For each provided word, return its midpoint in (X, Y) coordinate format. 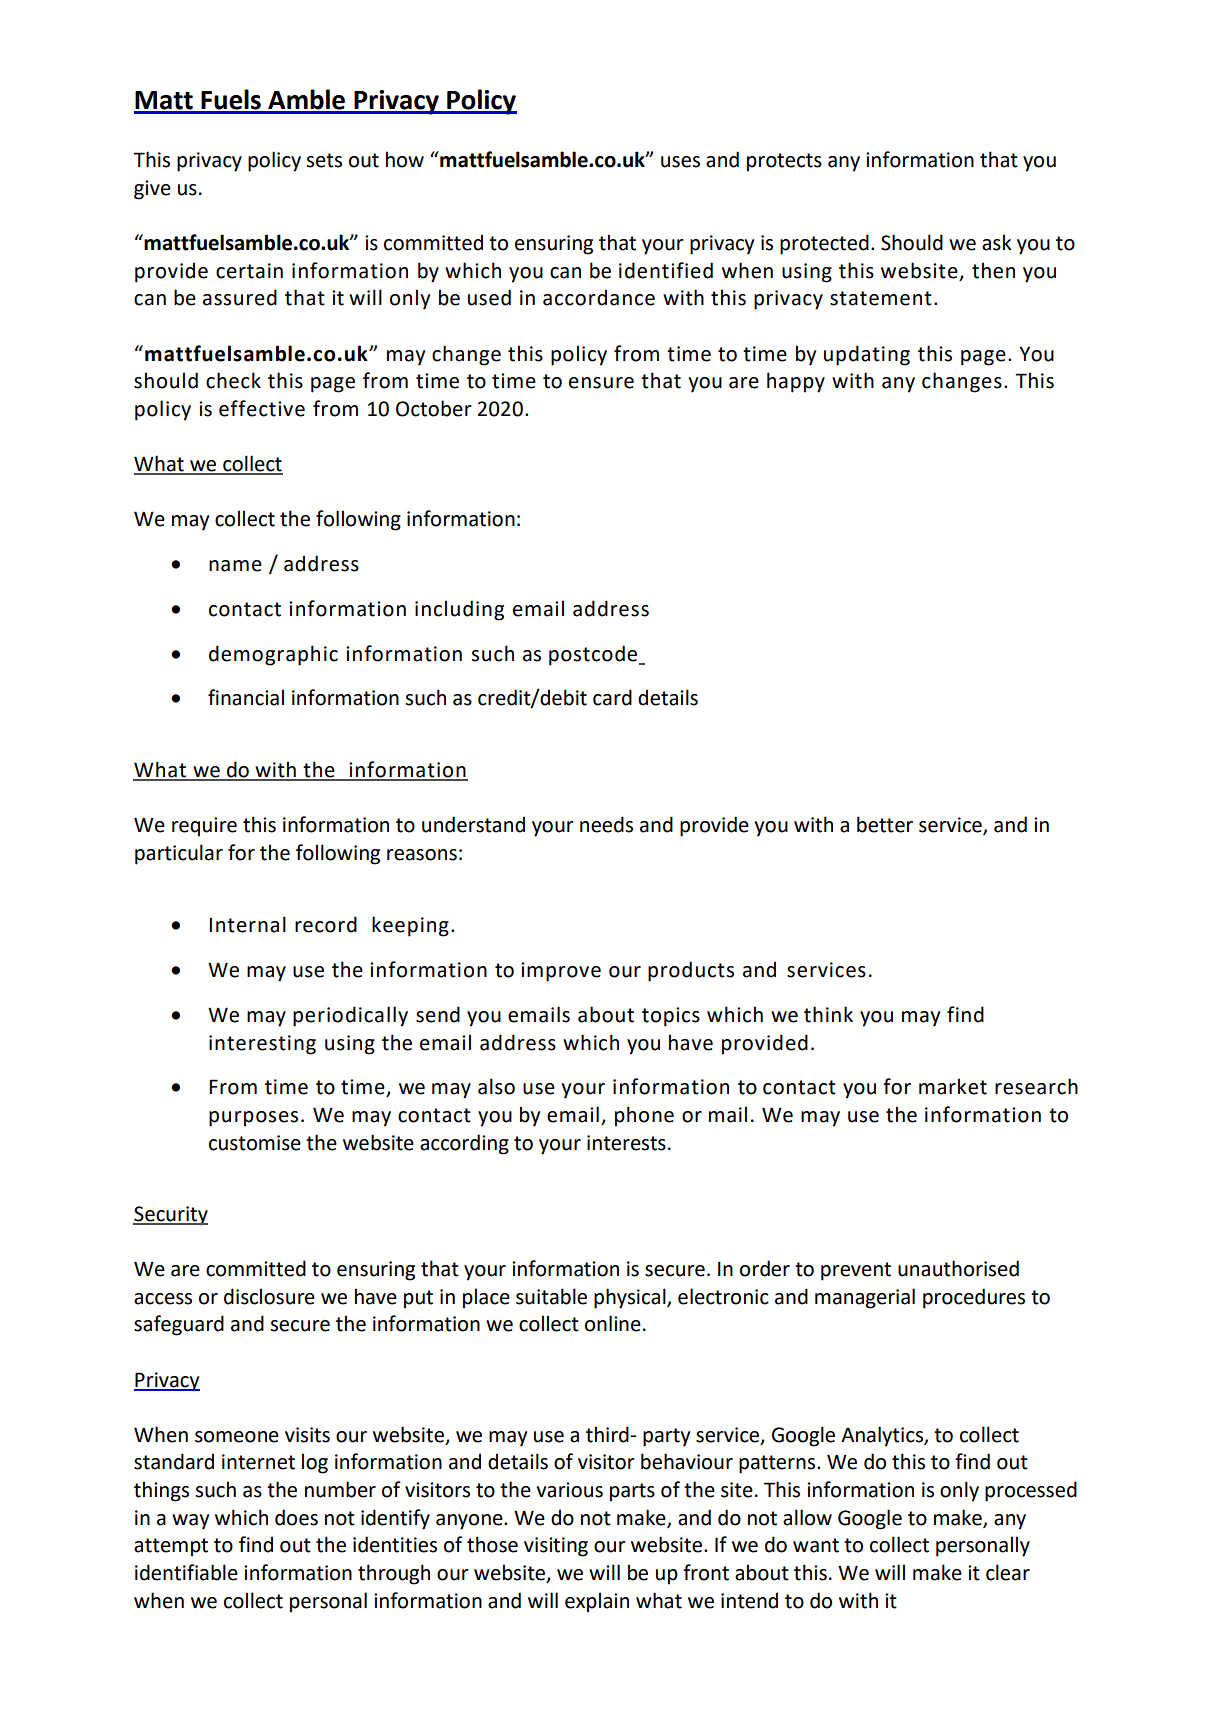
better (885, 824)
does (296, 1517)
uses (680, 162)
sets (324, 160)
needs (606, 824)
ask (997, 242)
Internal (247, 924)
